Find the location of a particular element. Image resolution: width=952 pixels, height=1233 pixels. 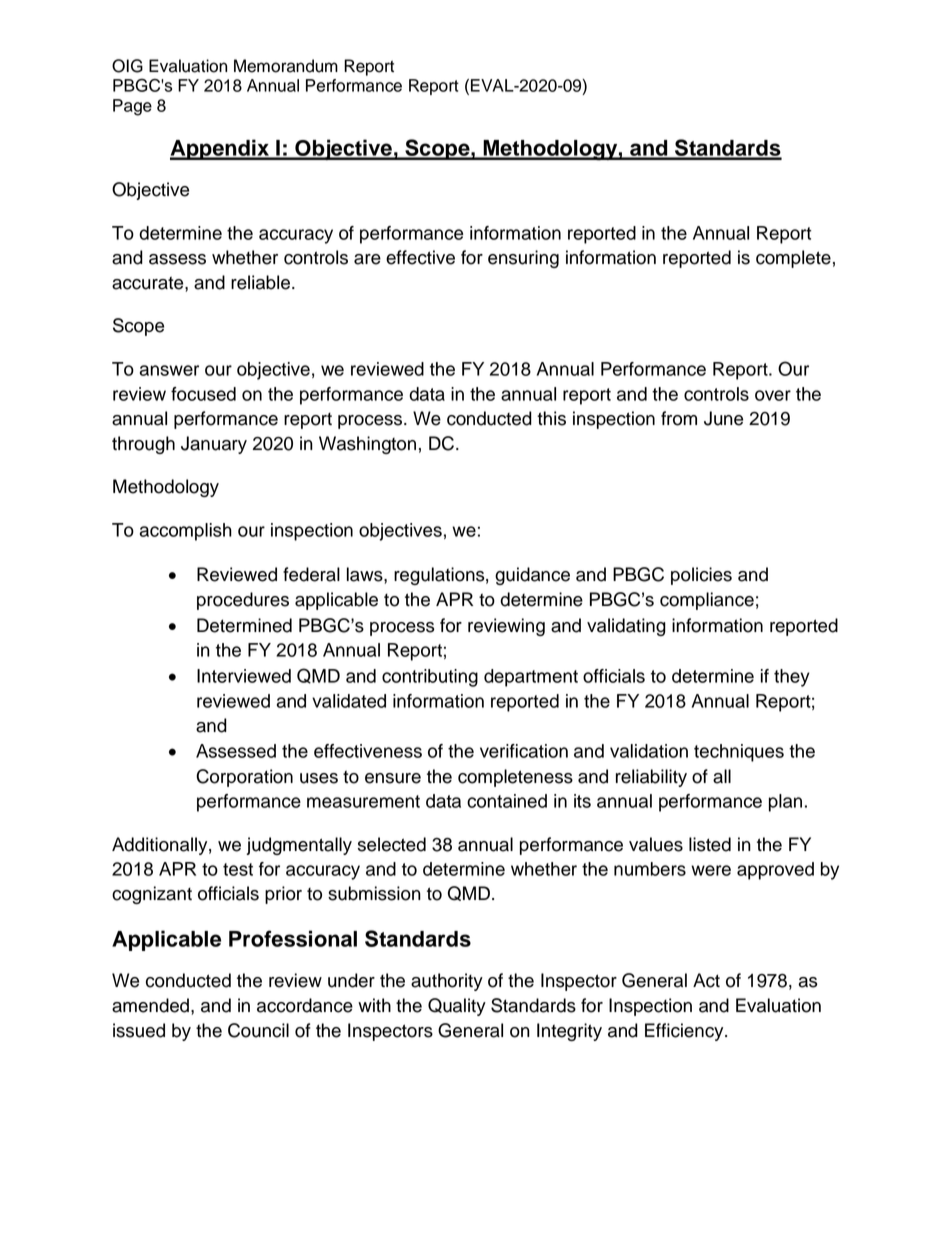

policies is located at coordinates (701, 576).
